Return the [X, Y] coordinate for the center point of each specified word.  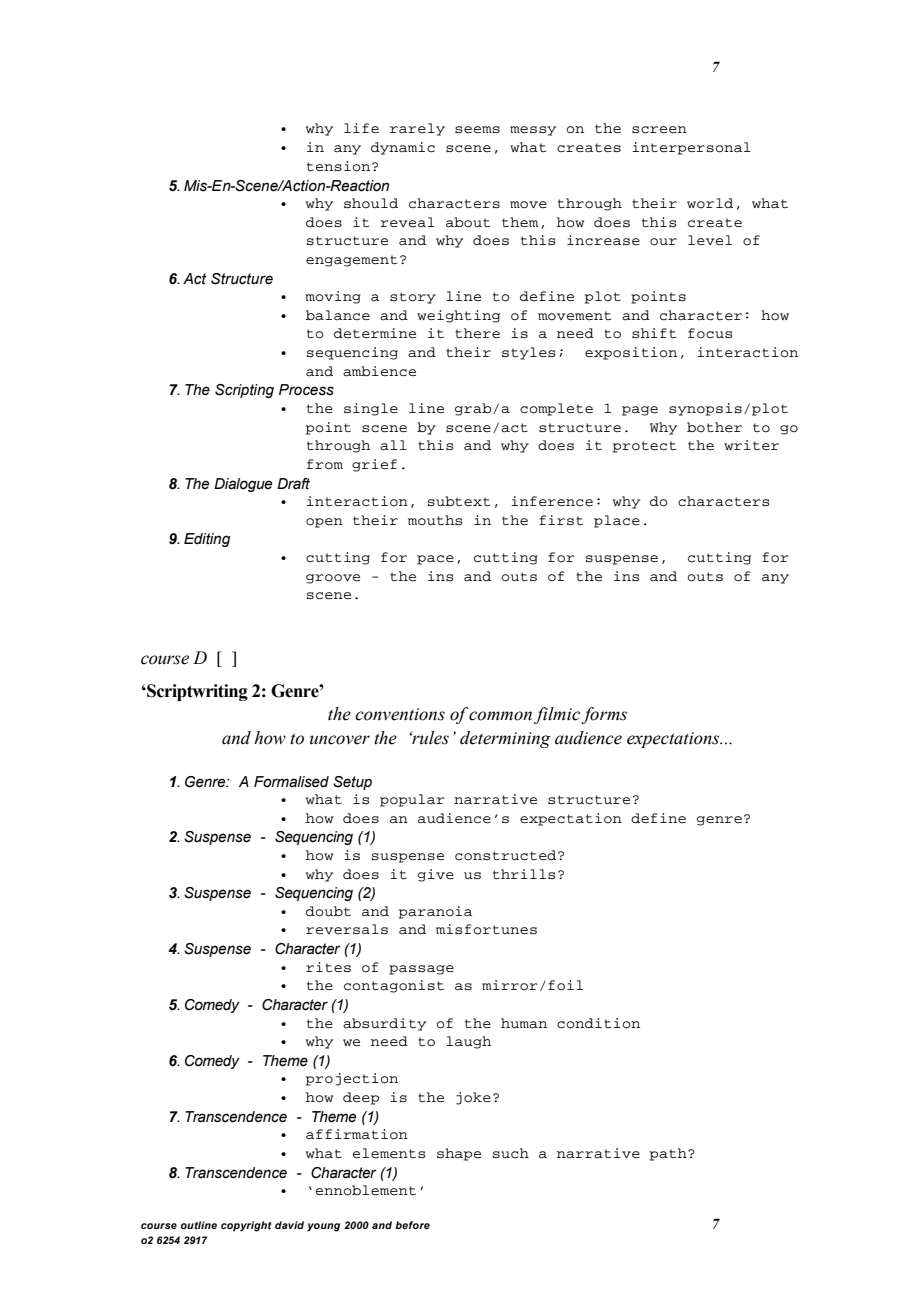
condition [598, 1023]
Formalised [291, 782]
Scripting [244, 391]
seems [477, 129]
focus [710, 333]
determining [505, 739]
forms [604, 715]
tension [340, 166]
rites [328, 967]
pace [435, 560]
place [617, 521]
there [477, 333]
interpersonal [691, 148]
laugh [469, 1042]
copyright [246, 1226]
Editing [207, 540]
